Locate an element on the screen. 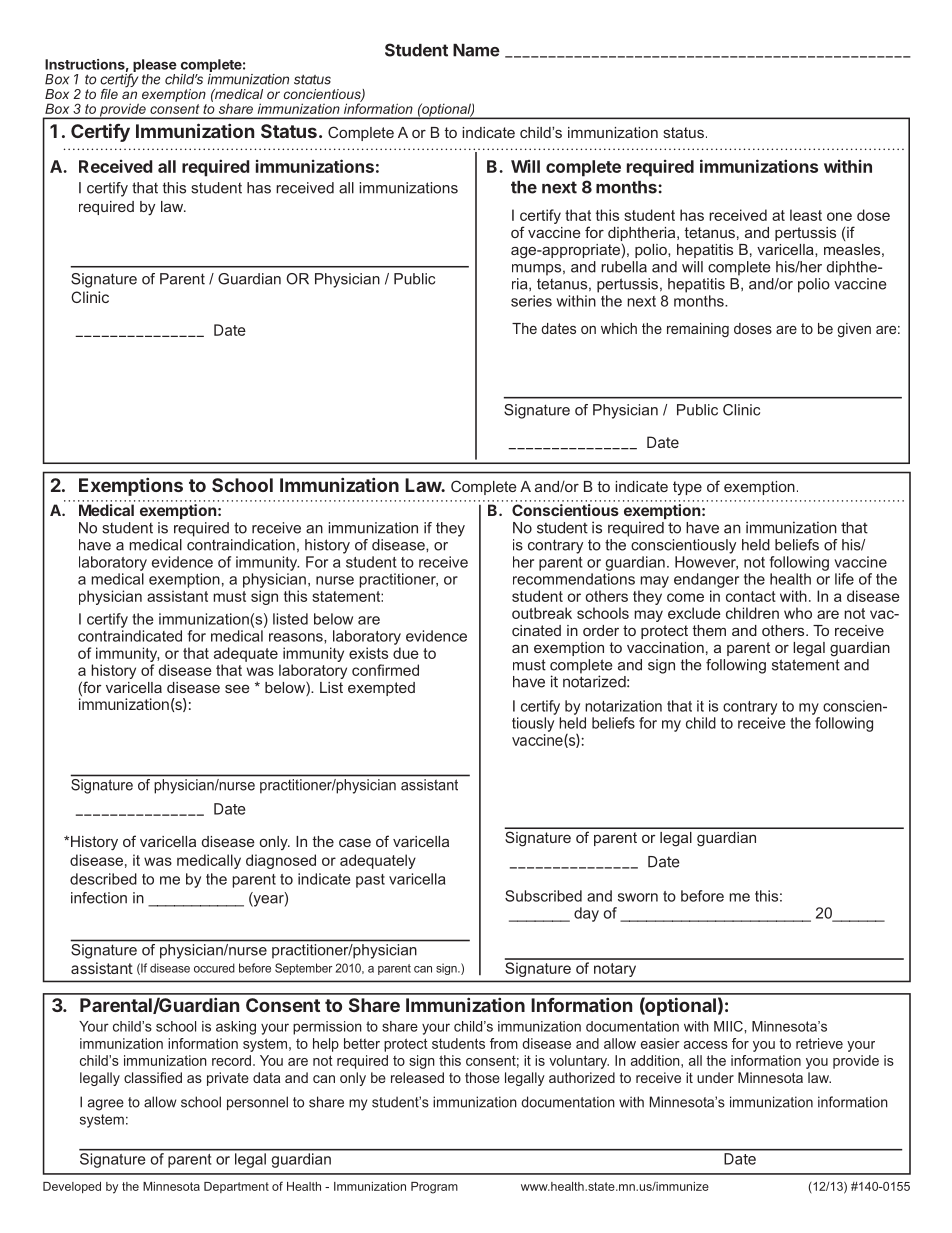  least is located at coordinates (806, 215).
